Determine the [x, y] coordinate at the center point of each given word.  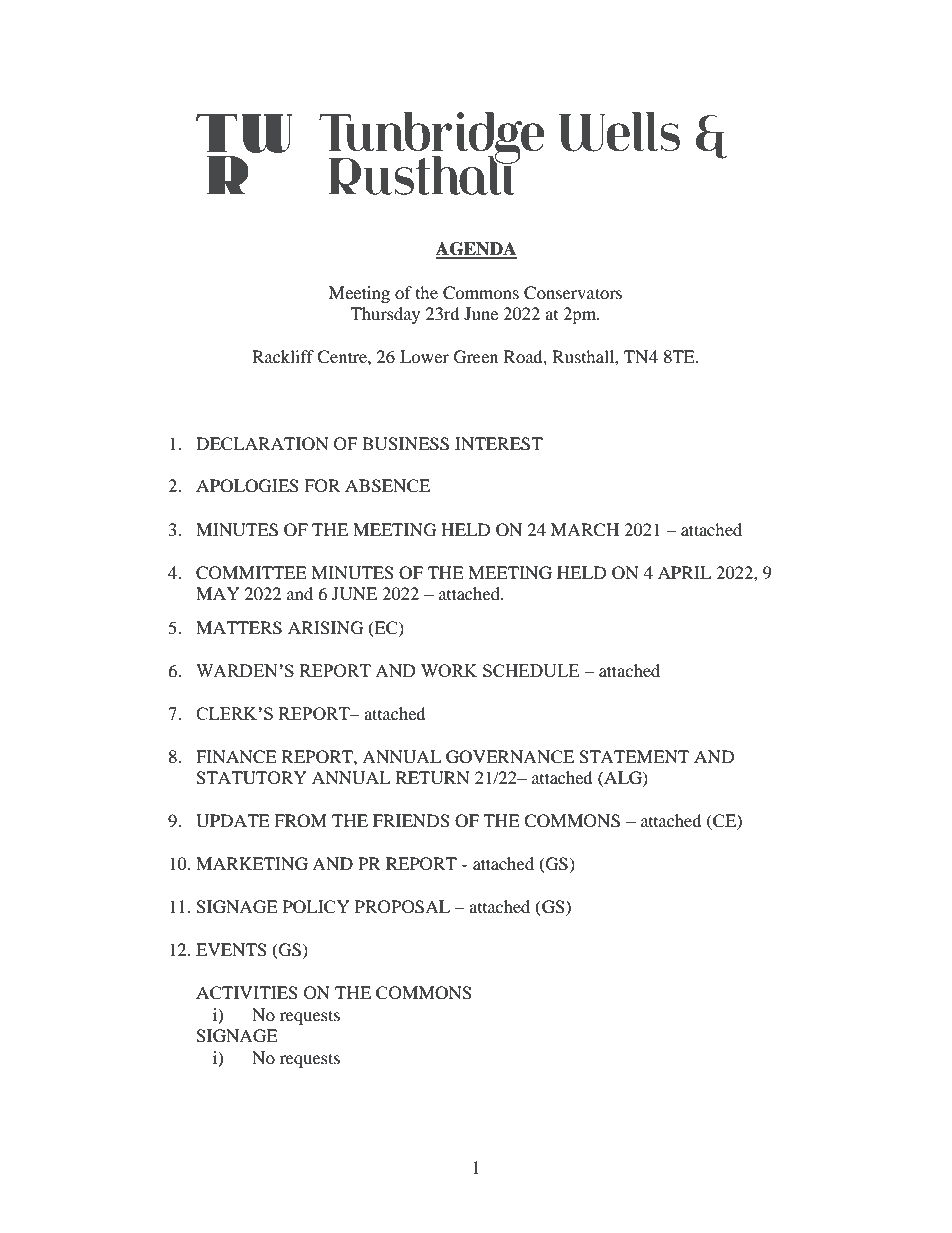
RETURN [433, 778]
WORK [449, 670]
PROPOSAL [402, 907]
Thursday [385, 315]
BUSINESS [405, 444]
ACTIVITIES [247, 993]
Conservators [573, 293]
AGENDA [476, 250]
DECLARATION [262, 444]
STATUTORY [251, 778]
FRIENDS [411, 821]
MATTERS [239, 628]
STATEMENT [634, 757]
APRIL [684, 572]
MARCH [585, 530]
